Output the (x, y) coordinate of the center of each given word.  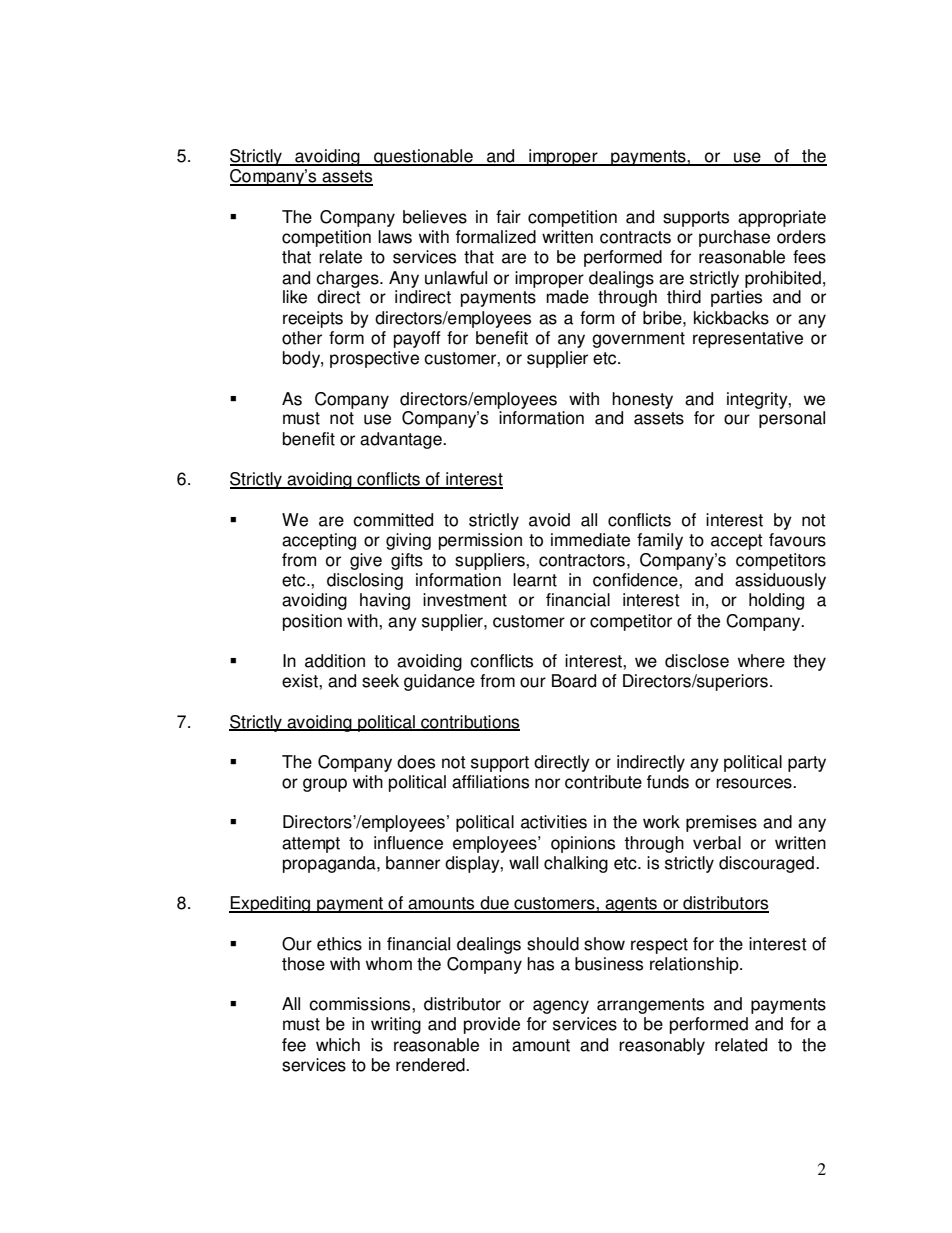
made (567, 297)
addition (335, 661)
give (366, 561)
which (338, 1045)
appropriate (782, 218)
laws (395, 237)
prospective (374, 359)
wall (523, 863)
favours (797, 540)
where (761, 661)
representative (748, 339)
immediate (590, 540)
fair (508, 217)
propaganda (330, 864)
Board (574, 681)
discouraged (766, 864)
